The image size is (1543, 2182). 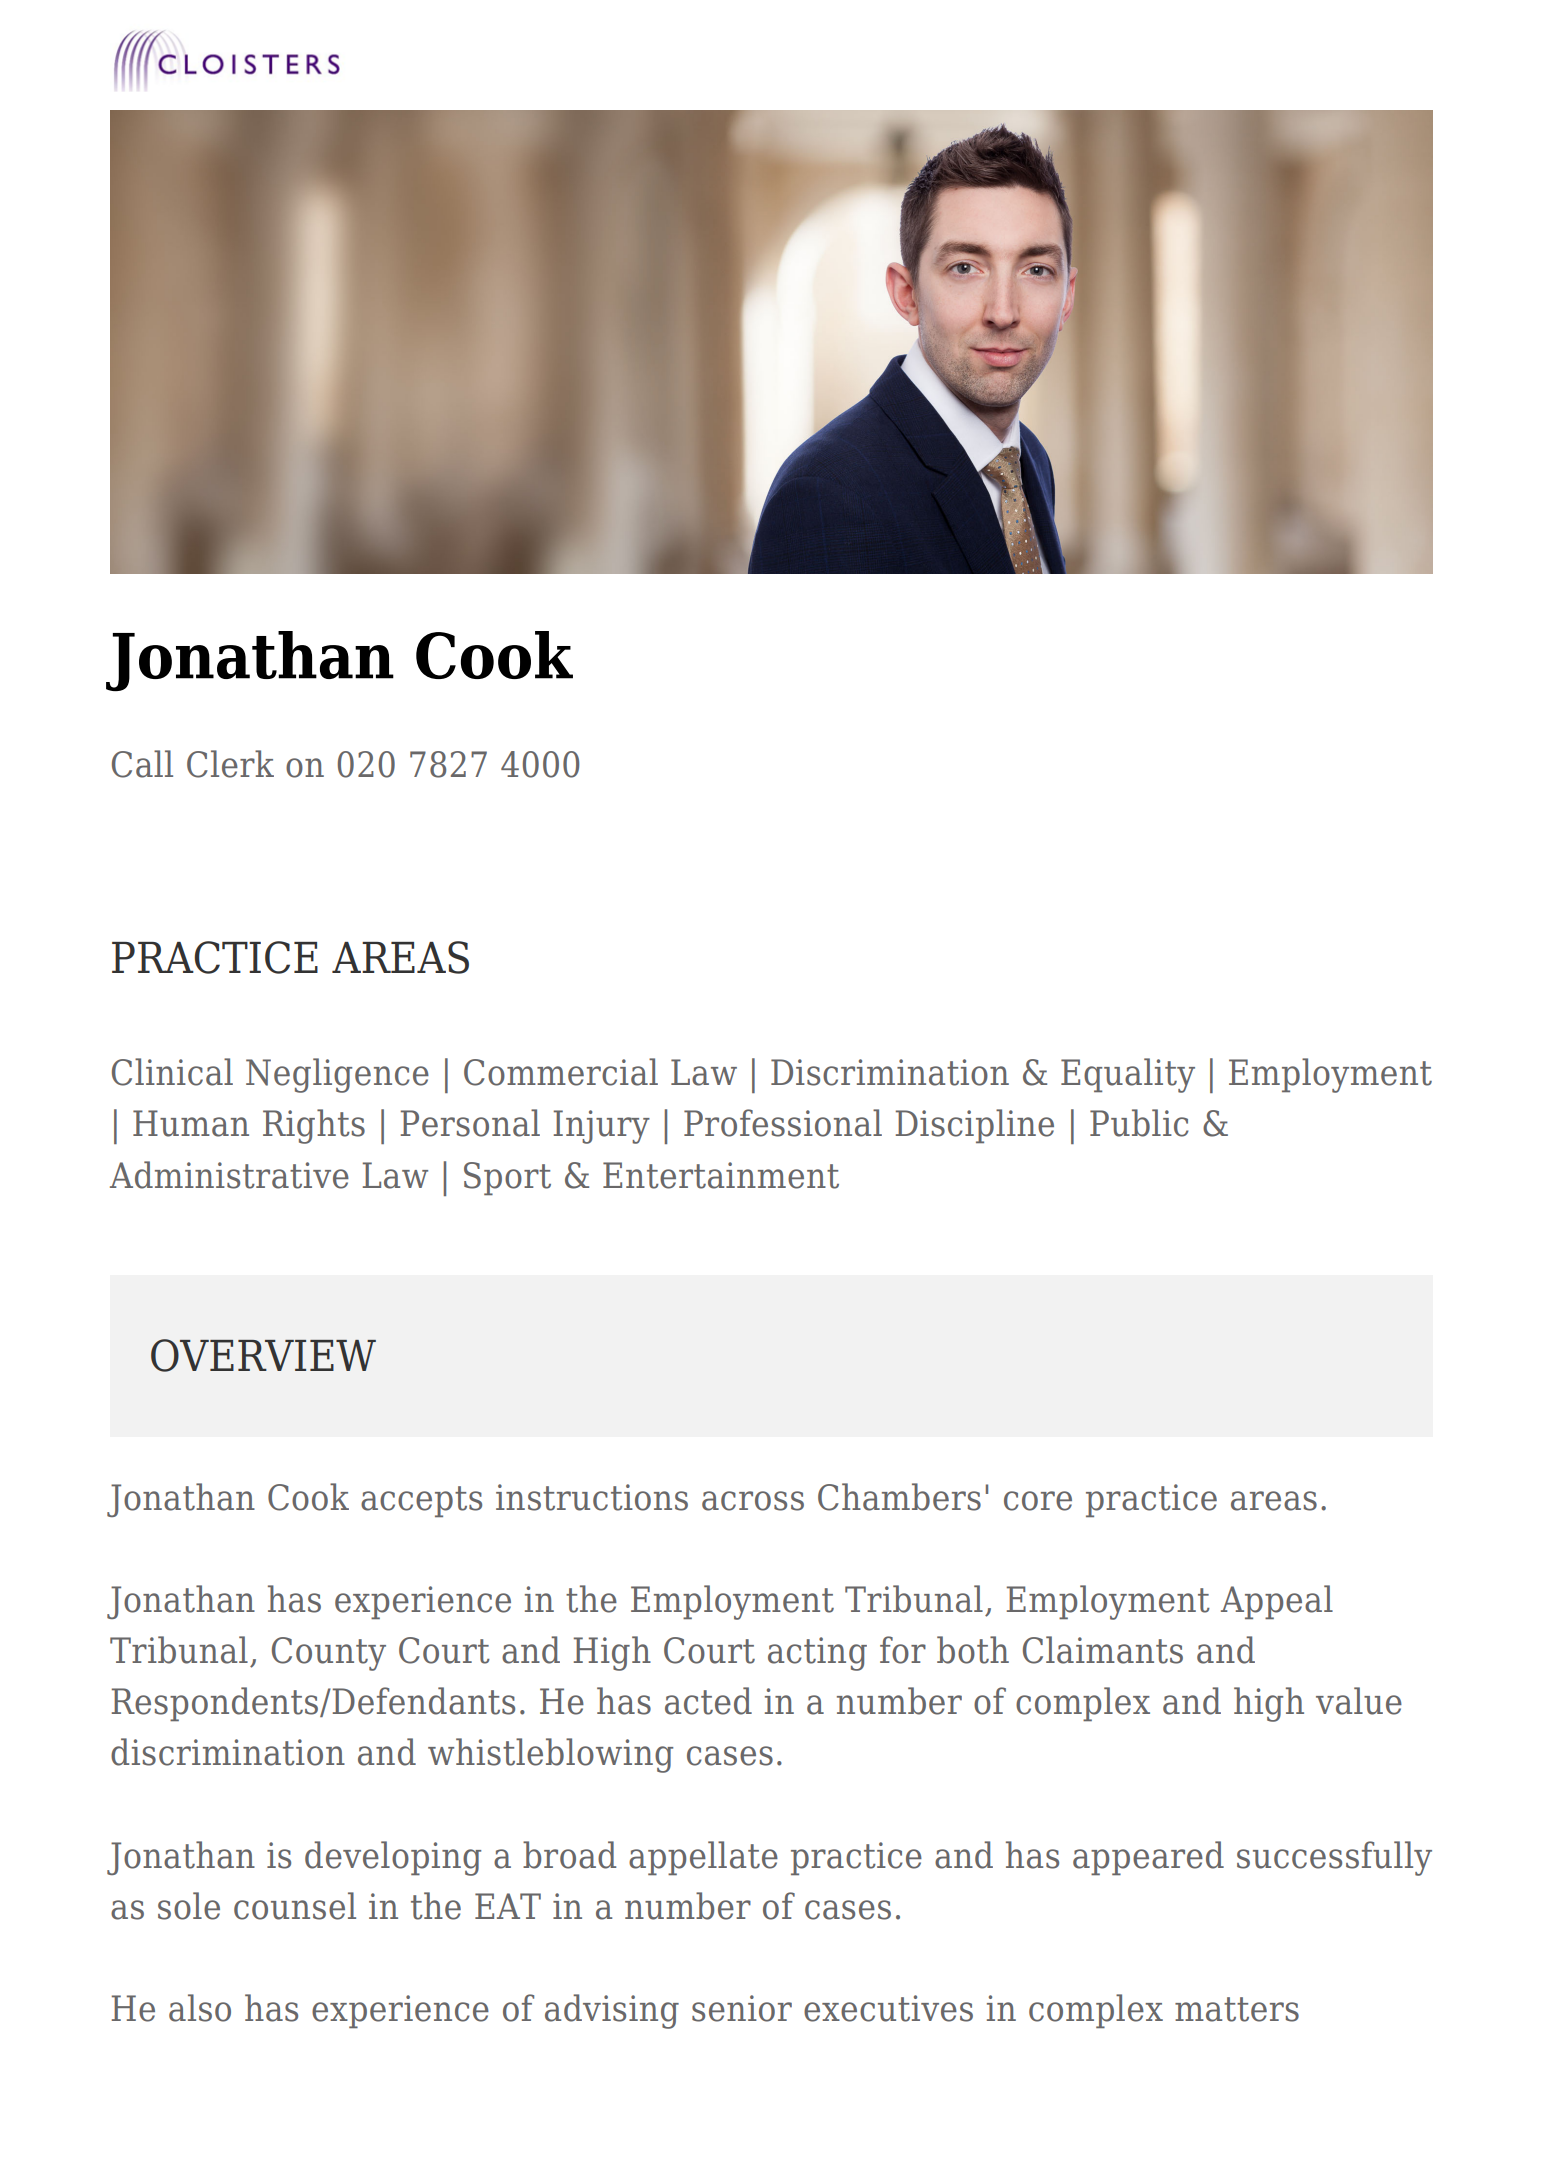 What do you see at coordinates (200, 2008) in the page?
I see `also` at bounding box center [200, 2008].
